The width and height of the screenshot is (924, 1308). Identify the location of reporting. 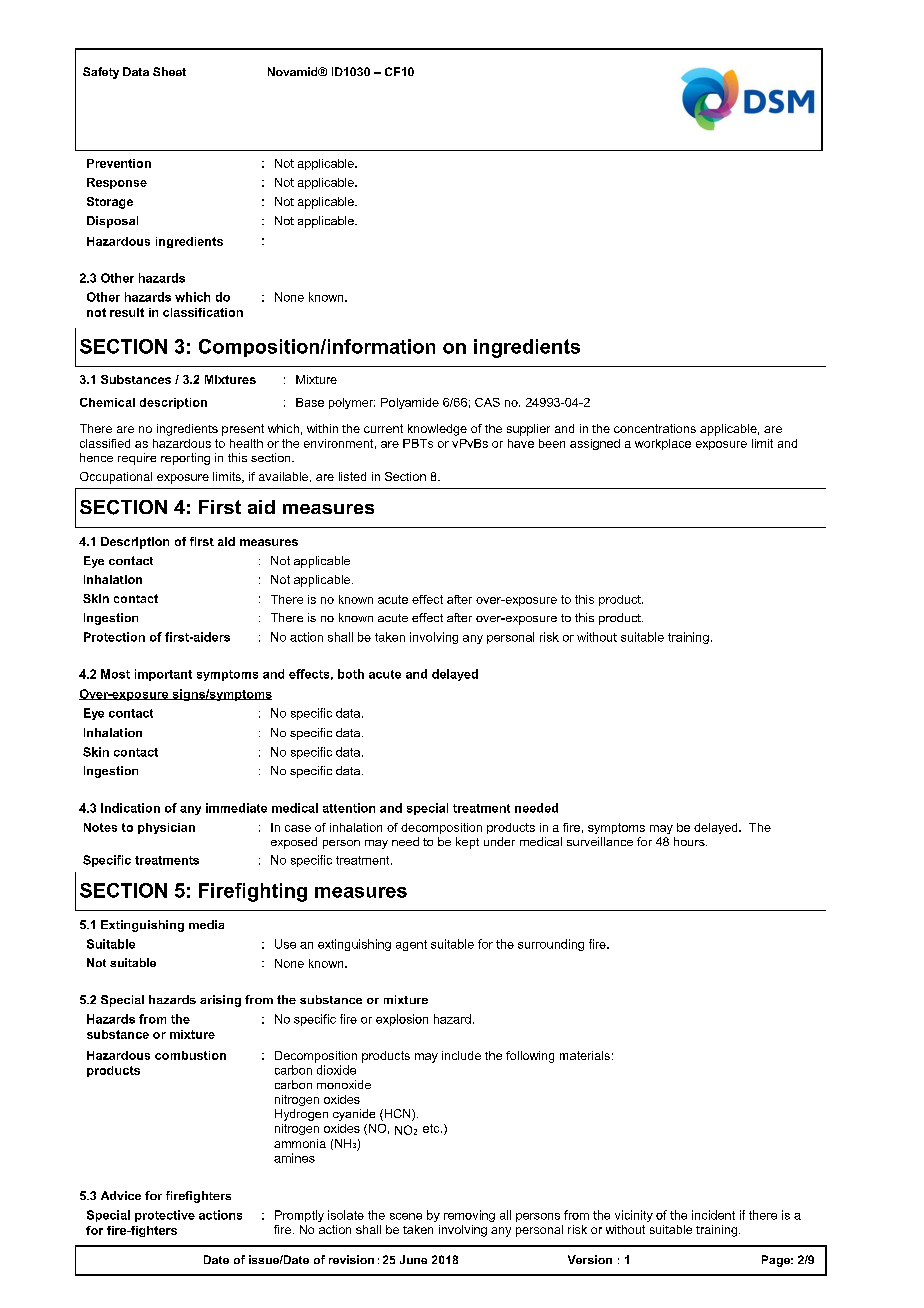
(185, 459).
